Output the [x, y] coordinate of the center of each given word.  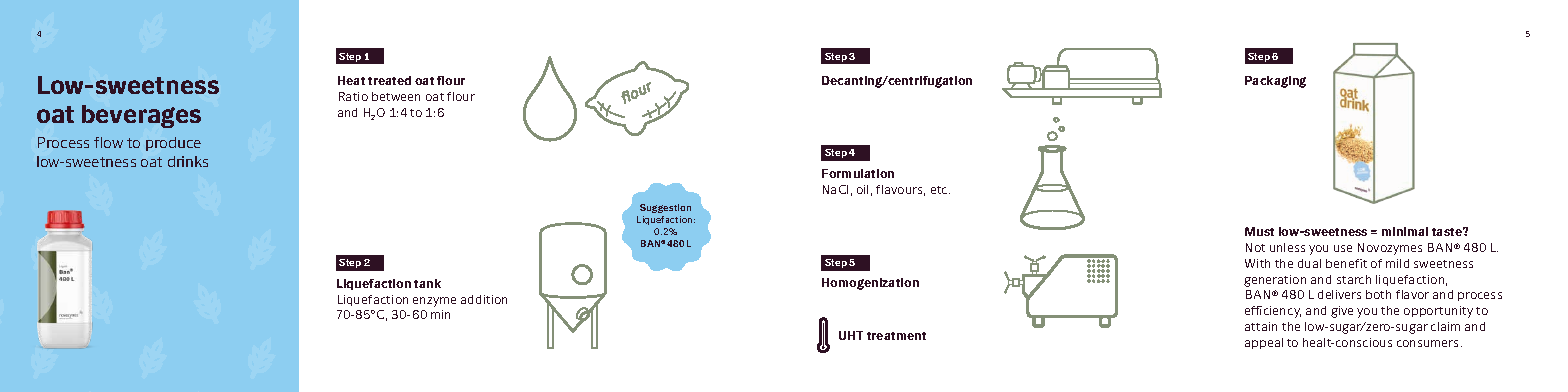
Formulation [858, 173]
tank [427, 283]
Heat [351, 80]
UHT [851, 335]
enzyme [434, 302]
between [396, 96]
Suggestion [665, 208]
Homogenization [870, 284]
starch [1354, 279]
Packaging [1275, 82]
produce [173, 144]
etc [940, 190]
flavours [900, 190]
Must [1259, 231]
